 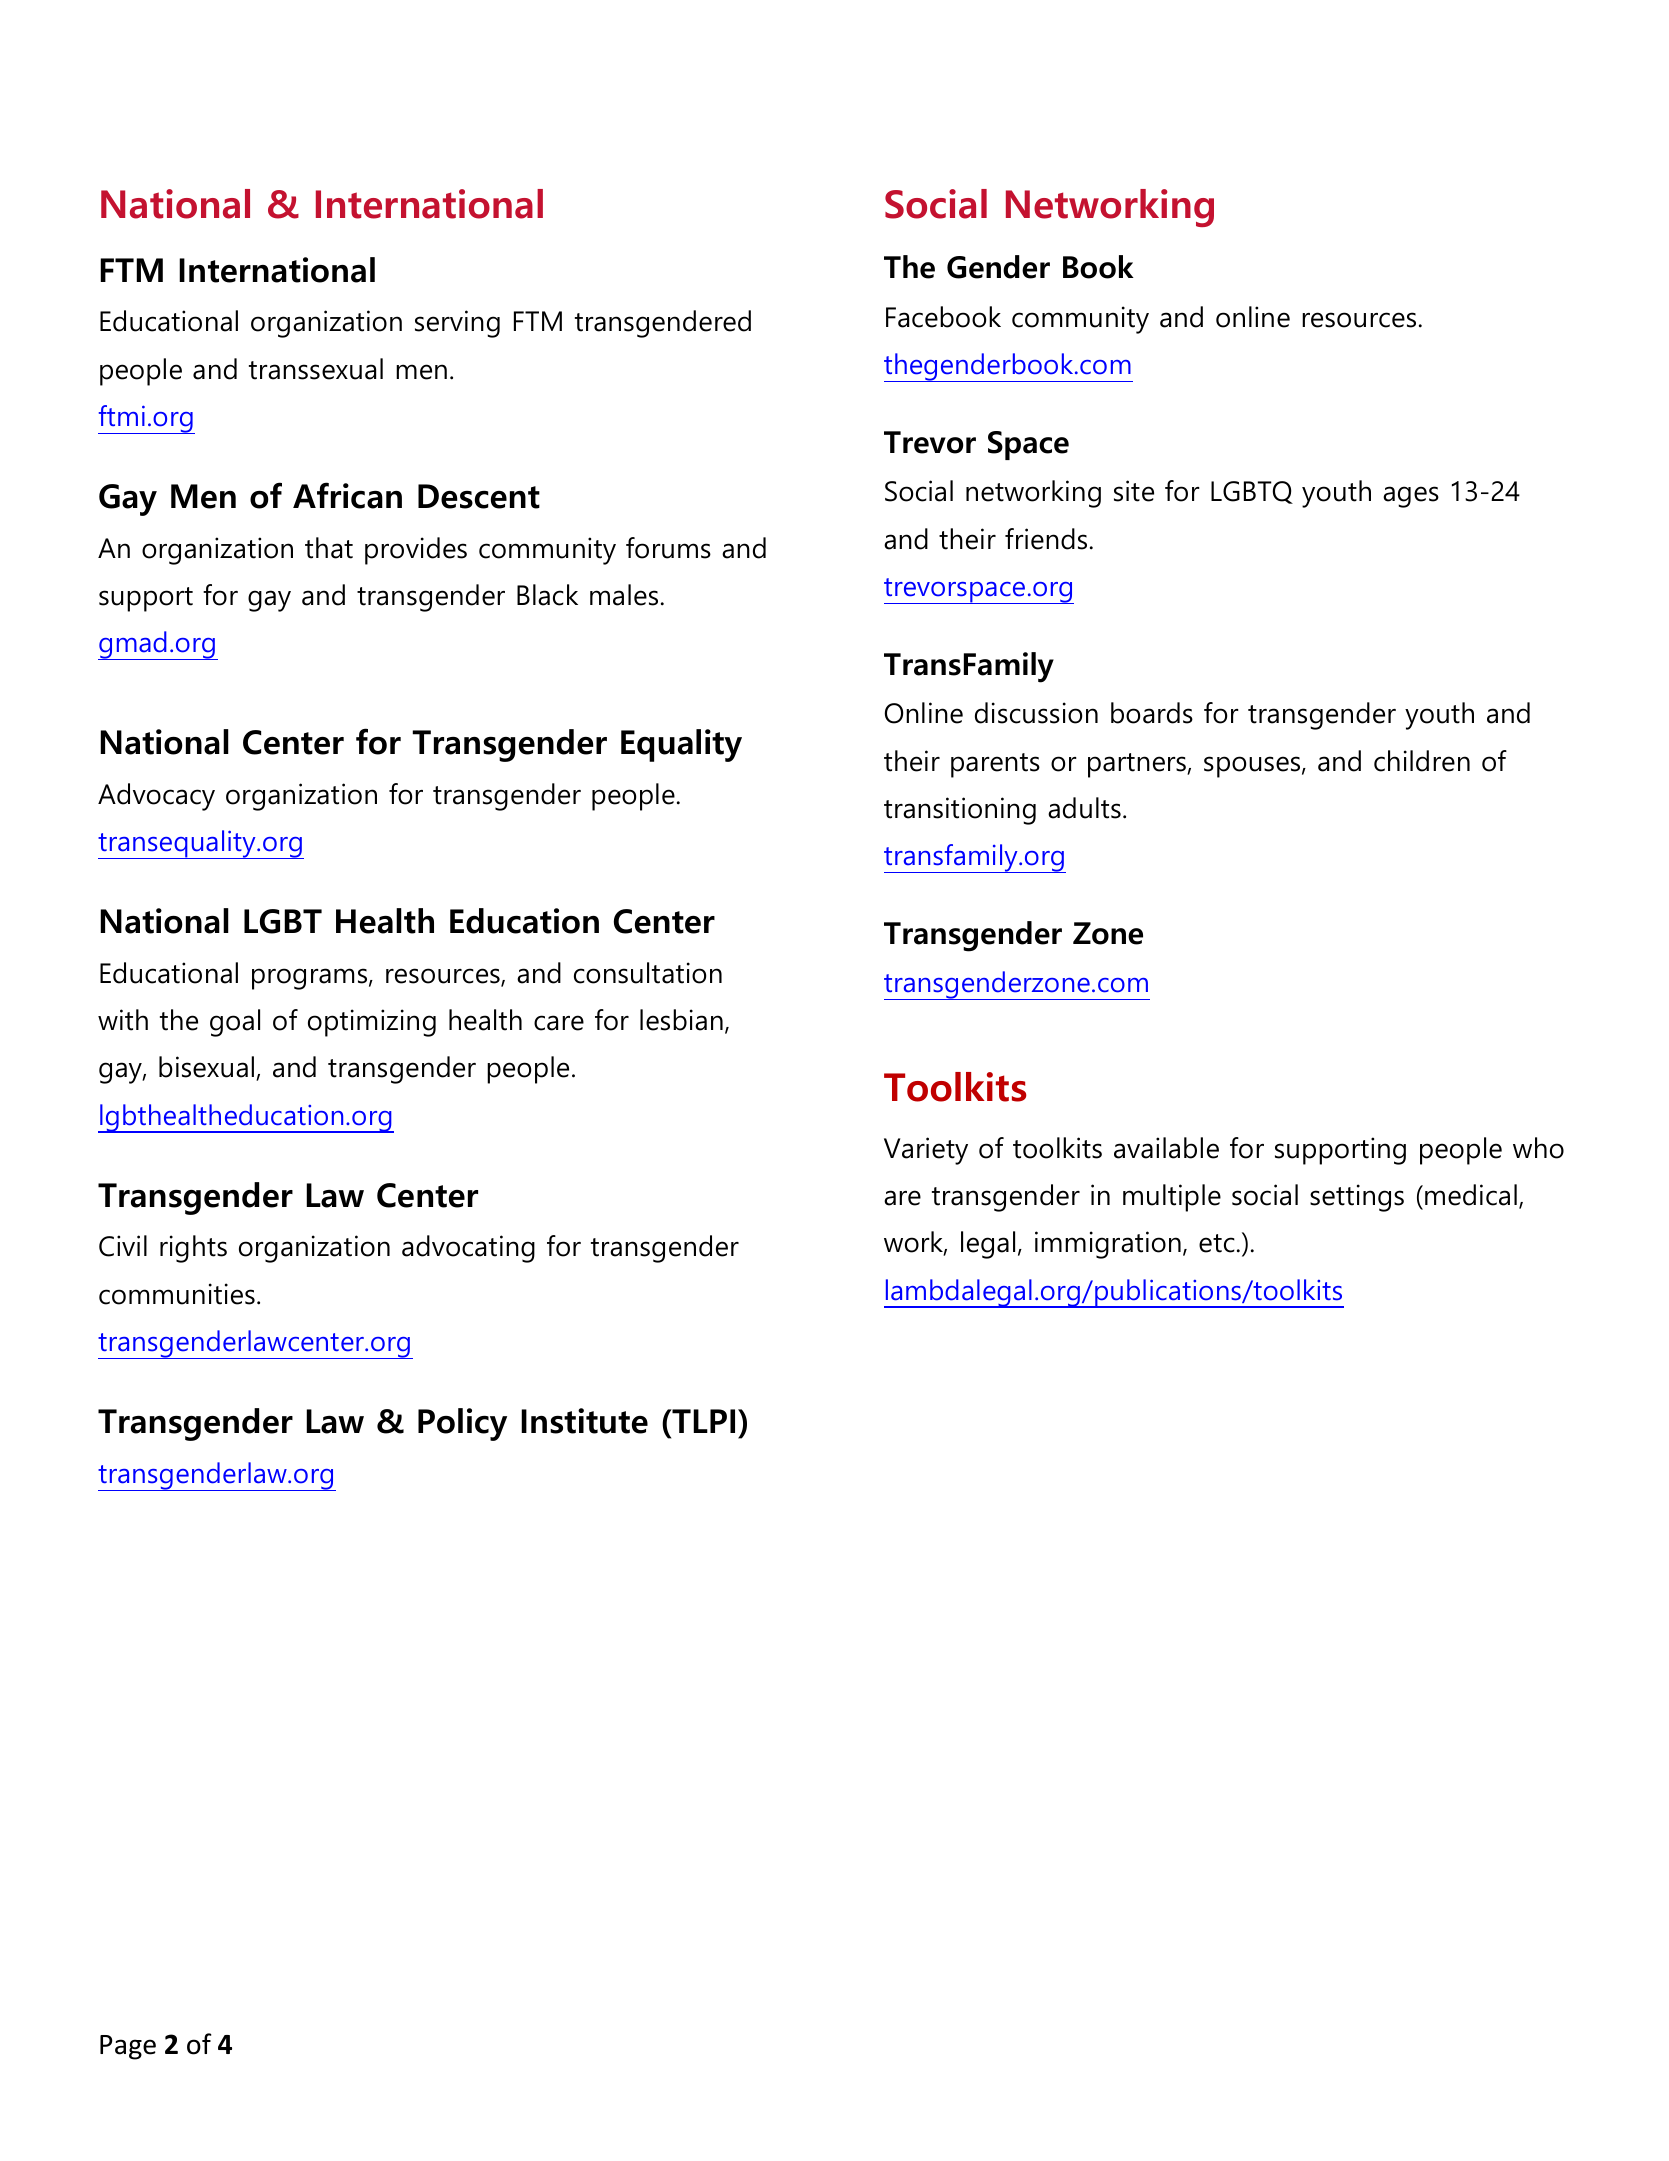 I want to click on forums, so click(x=668, y=548).
